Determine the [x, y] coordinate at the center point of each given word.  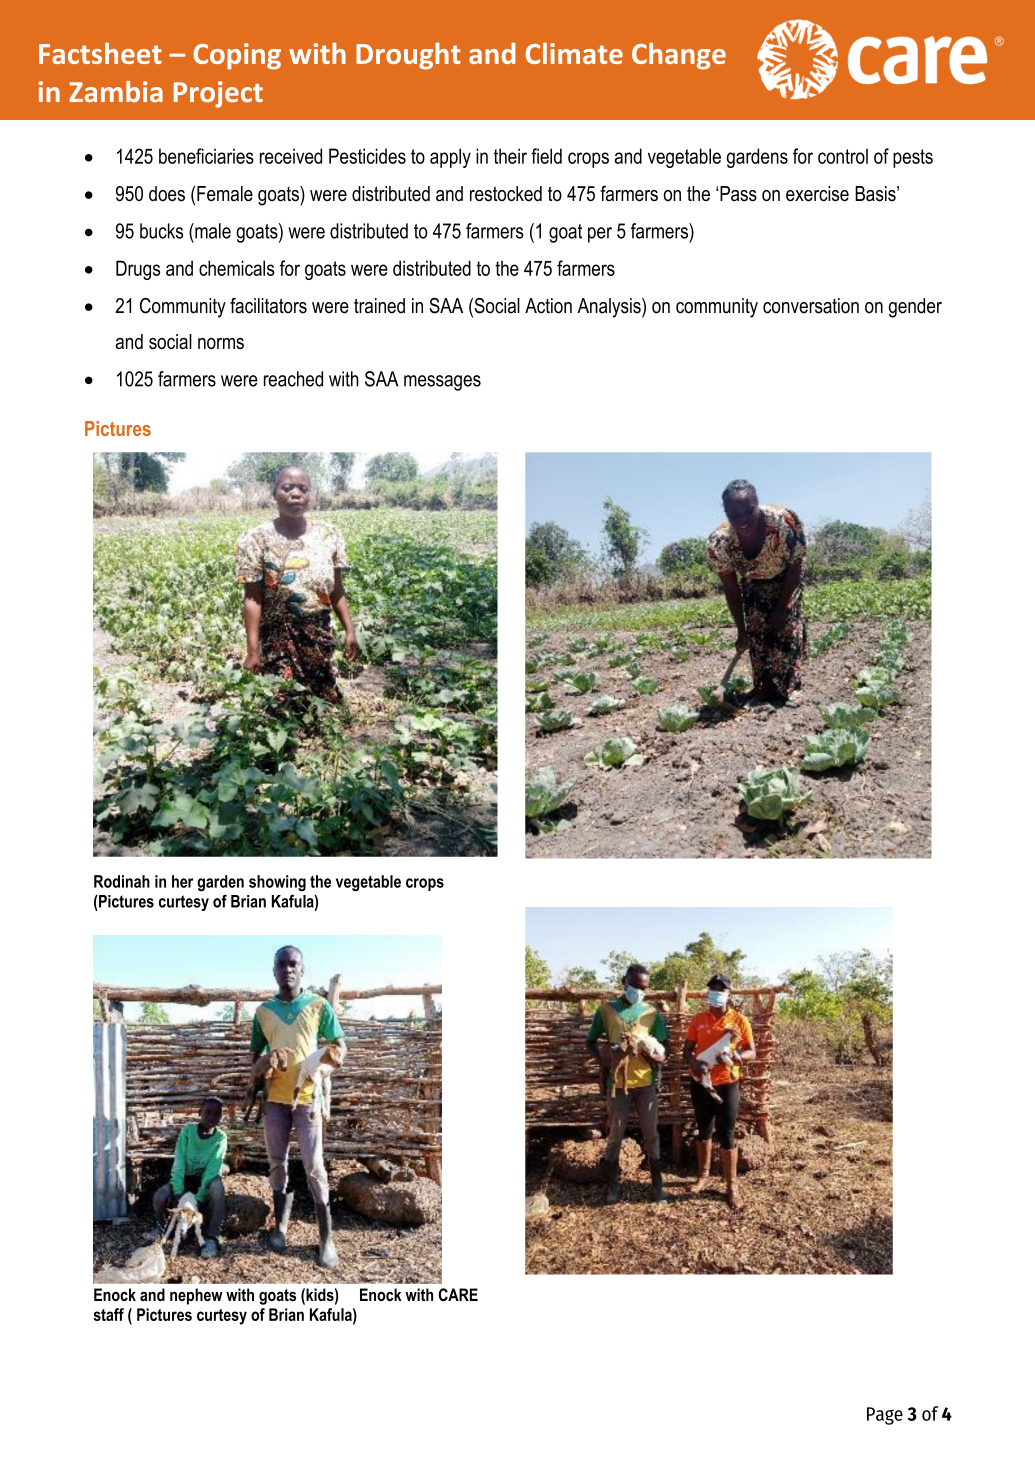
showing [277, 883]
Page [885, 1416]
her [182, 881]
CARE [458, 1295]
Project [218, 94]
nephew [196, 1296]
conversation [811, 306]
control [843, 156]
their [510, 156]
